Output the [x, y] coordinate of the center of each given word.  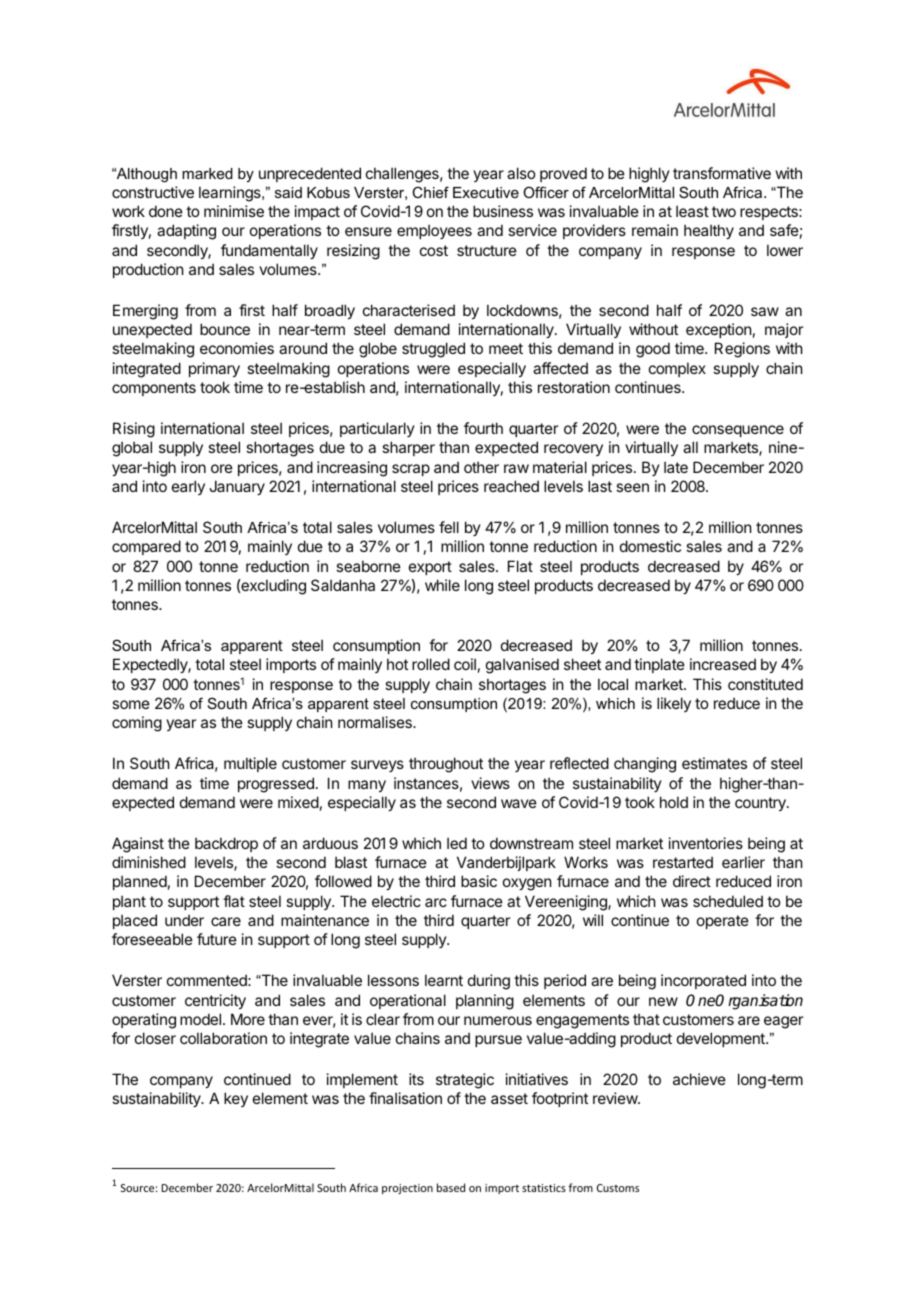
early [188, 487]
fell [449, 527]
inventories [706, 843]
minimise [234, 211]
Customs [618, 1188]
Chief [430, 192]
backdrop [226, 844]
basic [479, 881]
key [236, 1099]
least [692, 211]
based [451, 1187]
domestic [650, 546]
